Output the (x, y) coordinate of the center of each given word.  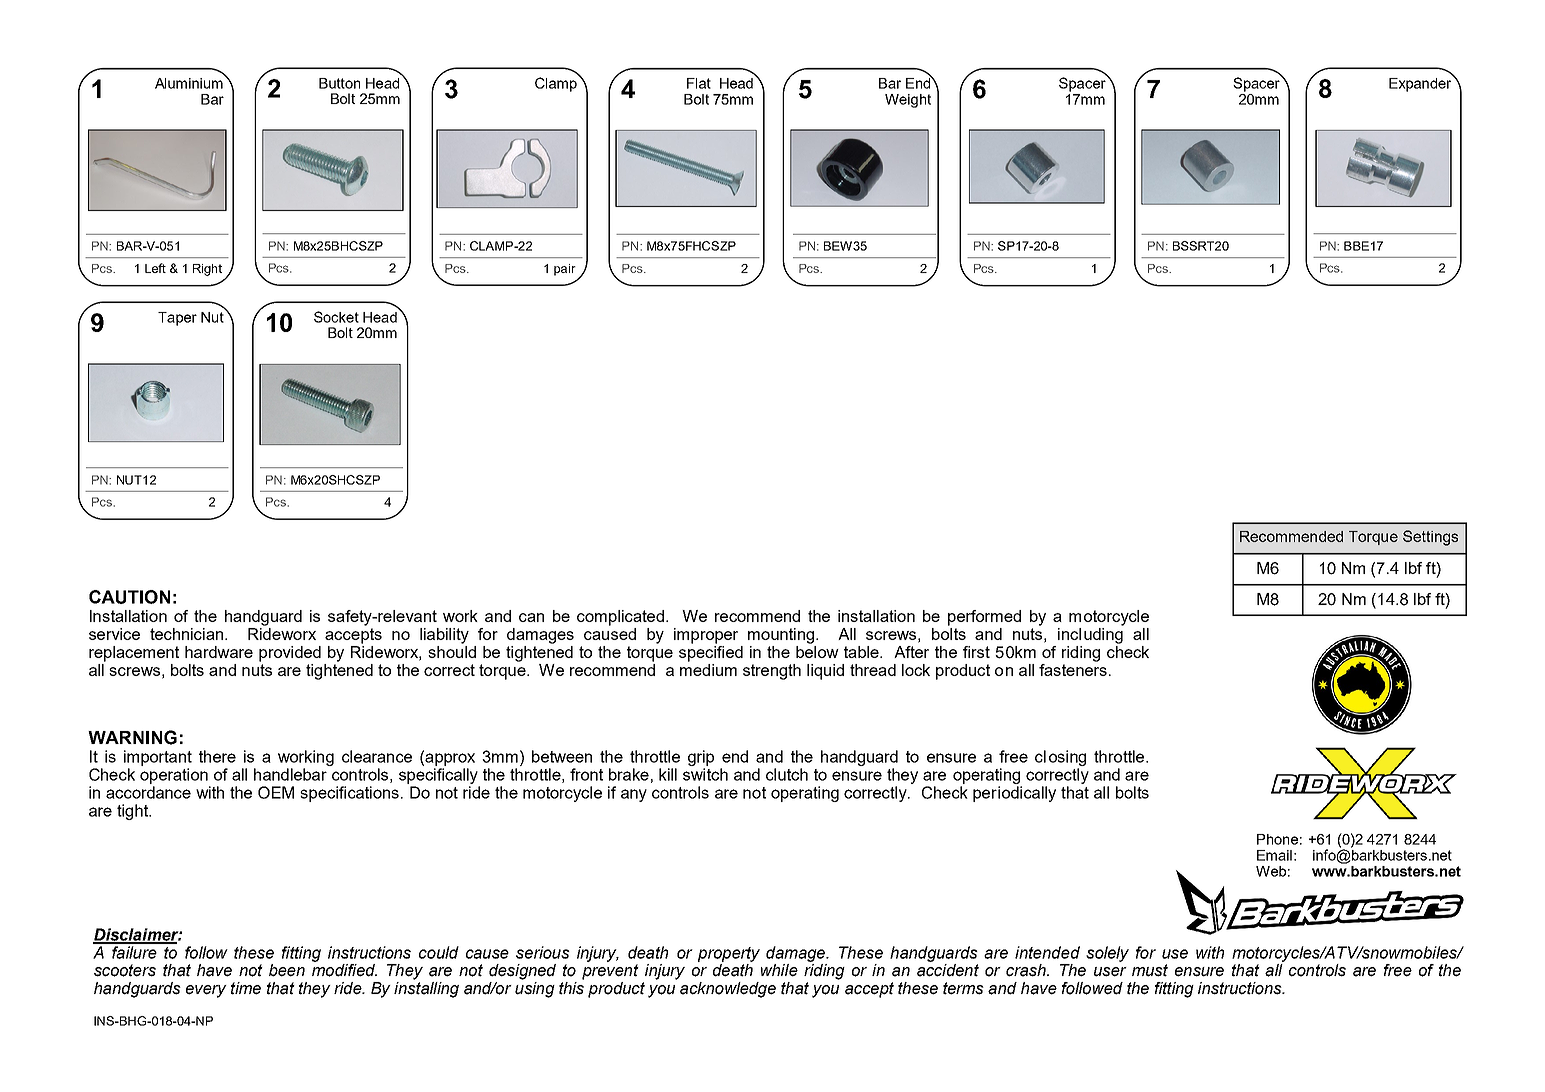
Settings (1430, 538)
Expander (1421, 83)
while (779, 970)
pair (565, 270)
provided (290, 654)
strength (772, 672)
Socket (336, 317)
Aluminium (189, 83)
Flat (699, 83)
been (287, 970)
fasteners (1073, 668)
